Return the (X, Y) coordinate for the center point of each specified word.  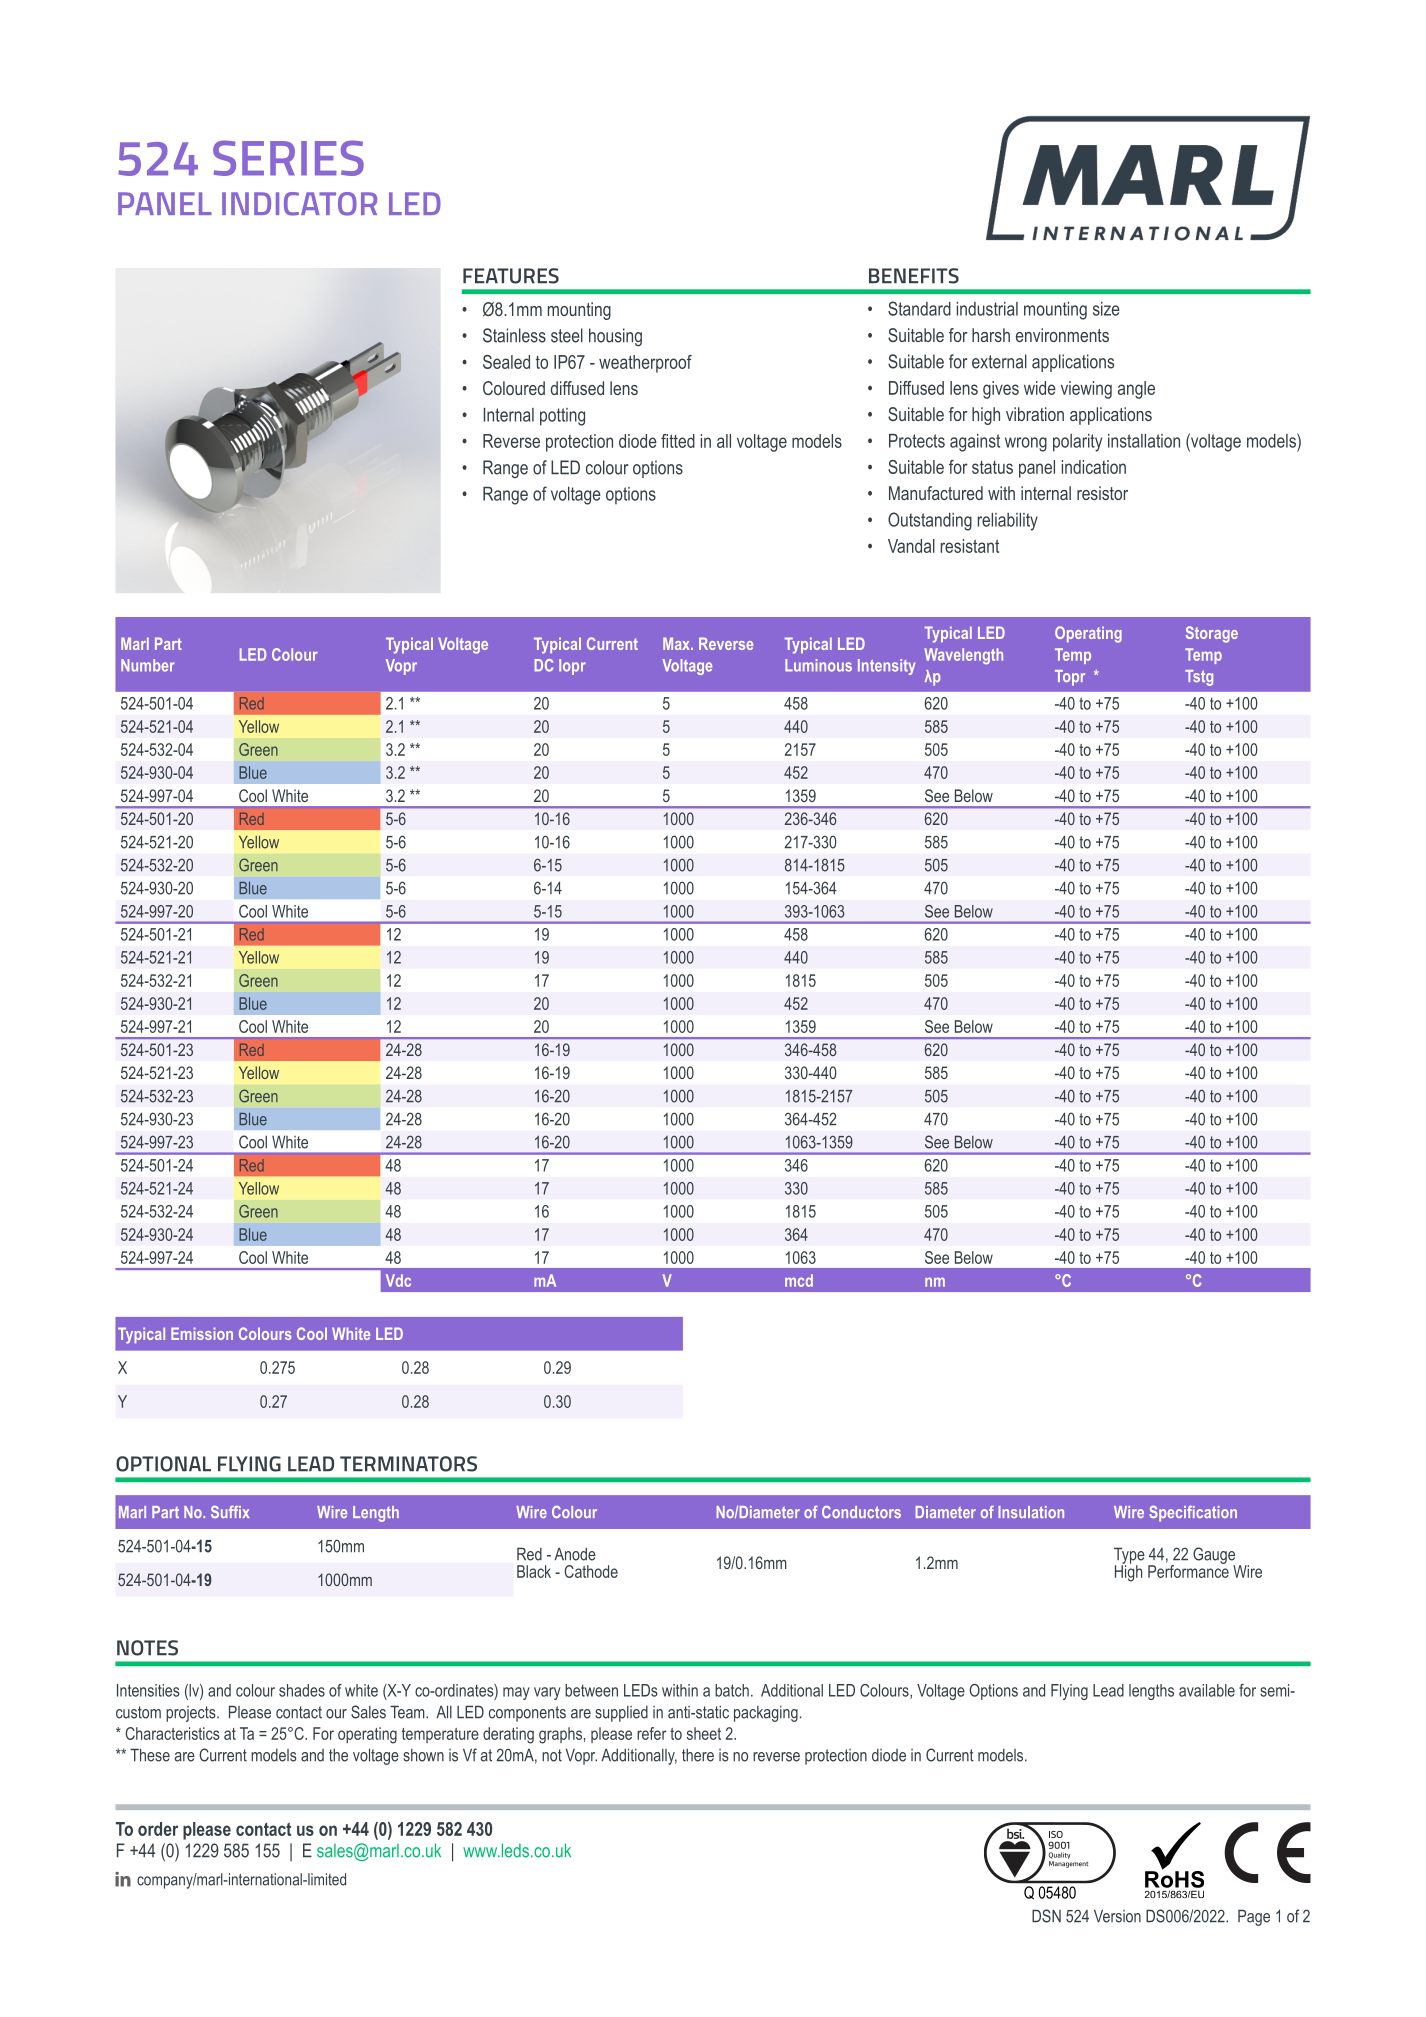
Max (677, 643)
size (1106, 309)
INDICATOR (299, 204)
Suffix (230, 1512)
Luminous (818, 665)
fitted (678, 441)
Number (148, 665)
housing (615, 337)
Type (1129, 1556)
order (158, 1829)
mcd (799, 1280)
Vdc (398, 1280)
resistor (1102, 493)
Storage (1212, 634)
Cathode (591, 1571)
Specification (1193, 1514)
